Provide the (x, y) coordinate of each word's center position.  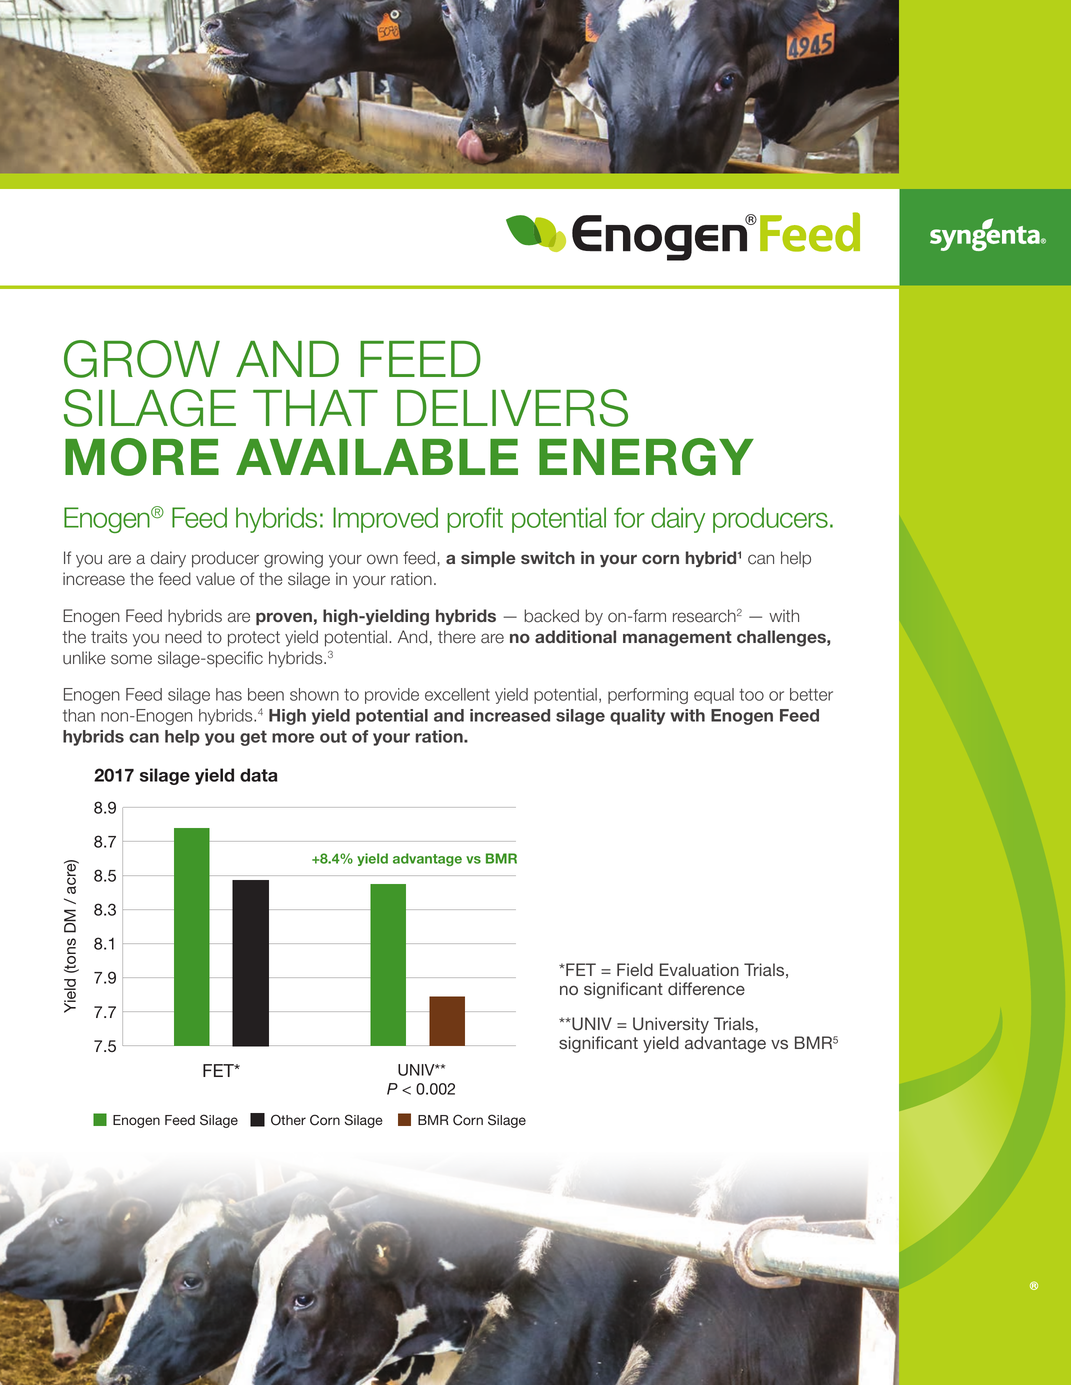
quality (637, 717)
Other (288, 1120)
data (259, 775)
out (333, 736)
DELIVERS (512, 408)
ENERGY (646, 457)
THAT (315, 408)
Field (635, 969)
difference (706, 988)
